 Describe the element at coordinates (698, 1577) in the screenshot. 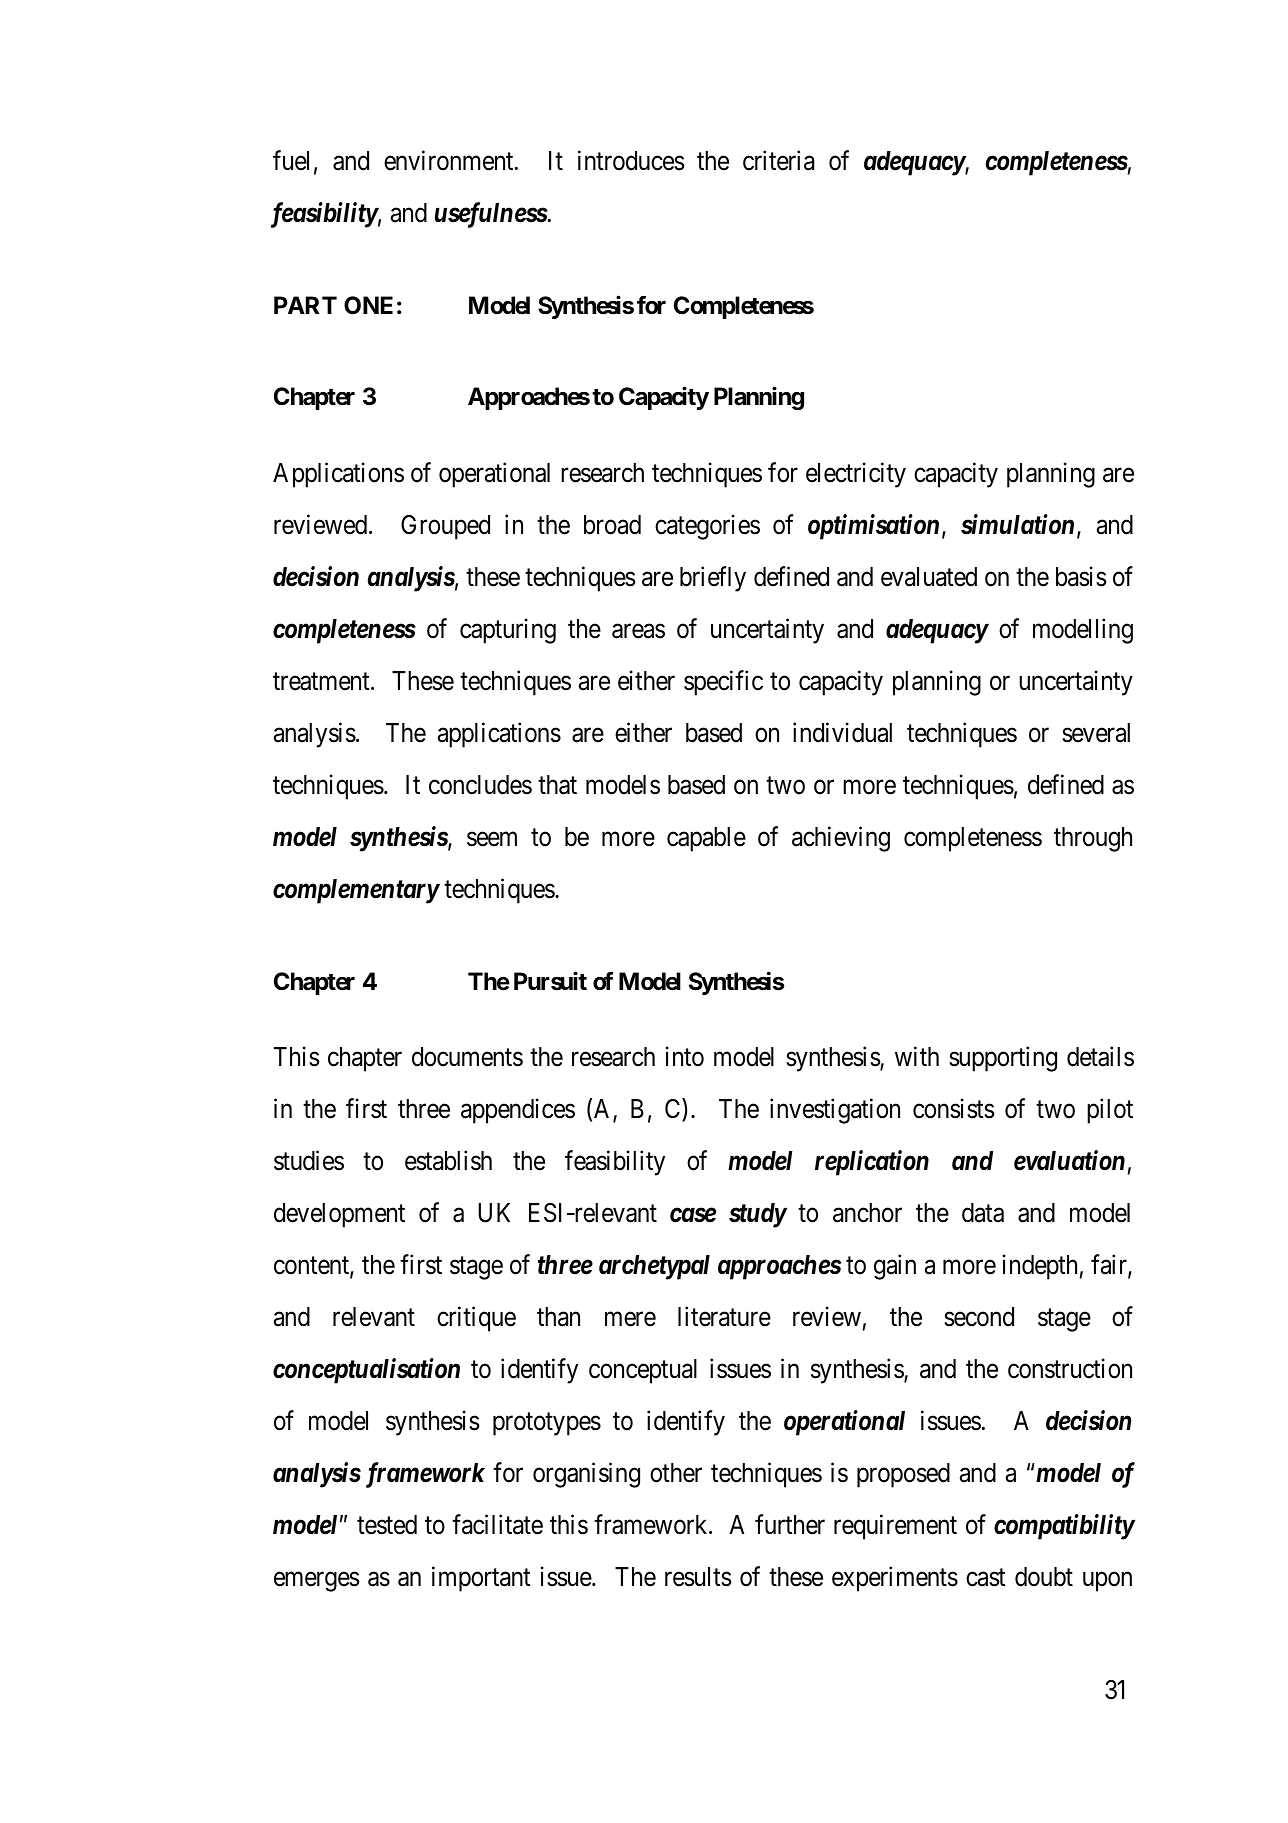

I see `results` at that location.
